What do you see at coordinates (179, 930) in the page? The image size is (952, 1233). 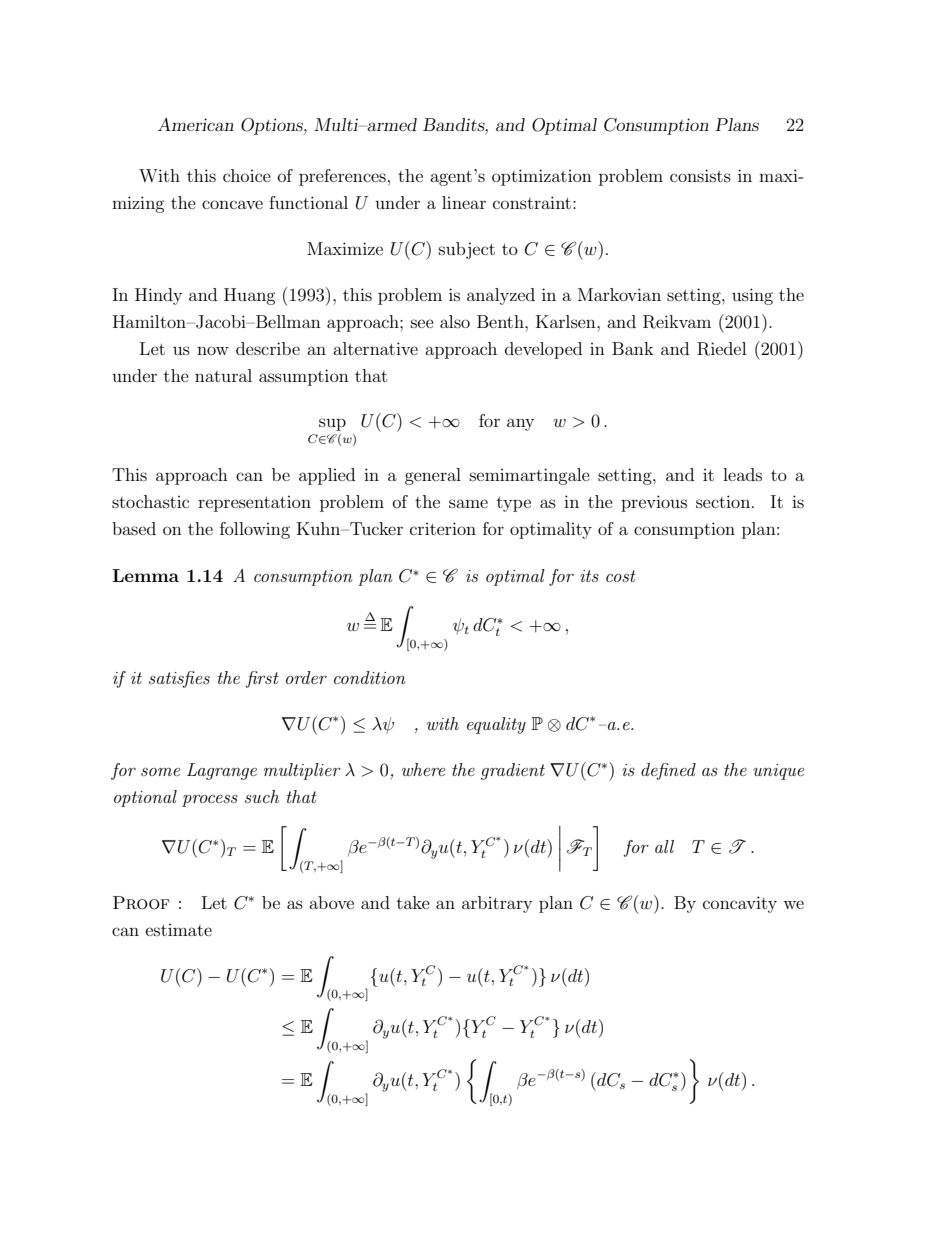 I see `estimate` at bounding box center [179, 930].
